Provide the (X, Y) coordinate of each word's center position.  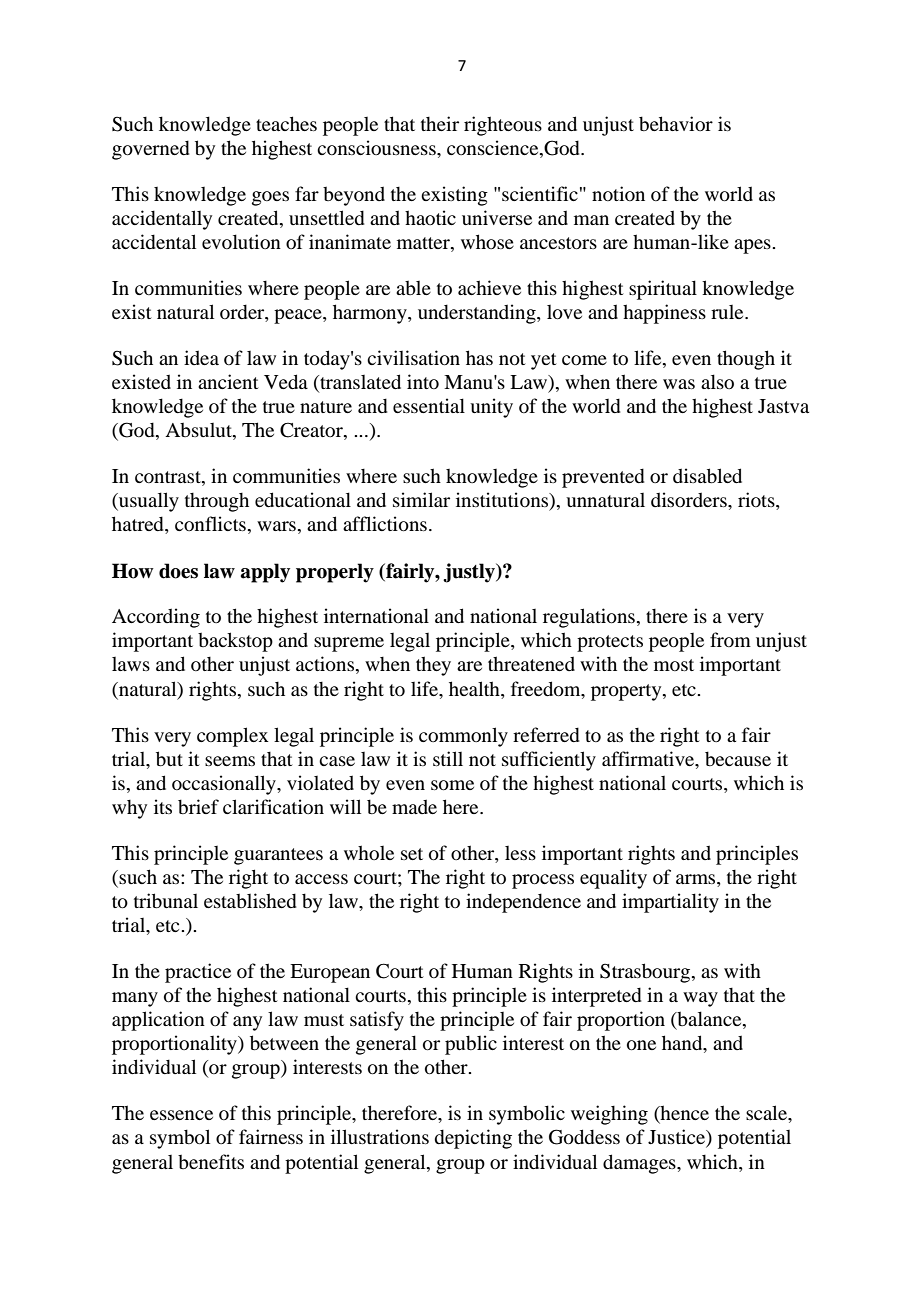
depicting (473, 1139)
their (440, 123)
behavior (676, 123)
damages (640, 1164)
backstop (235, 642)
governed (150, 150)
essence (181, 1115)
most (674, 665)
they (433, 666)
